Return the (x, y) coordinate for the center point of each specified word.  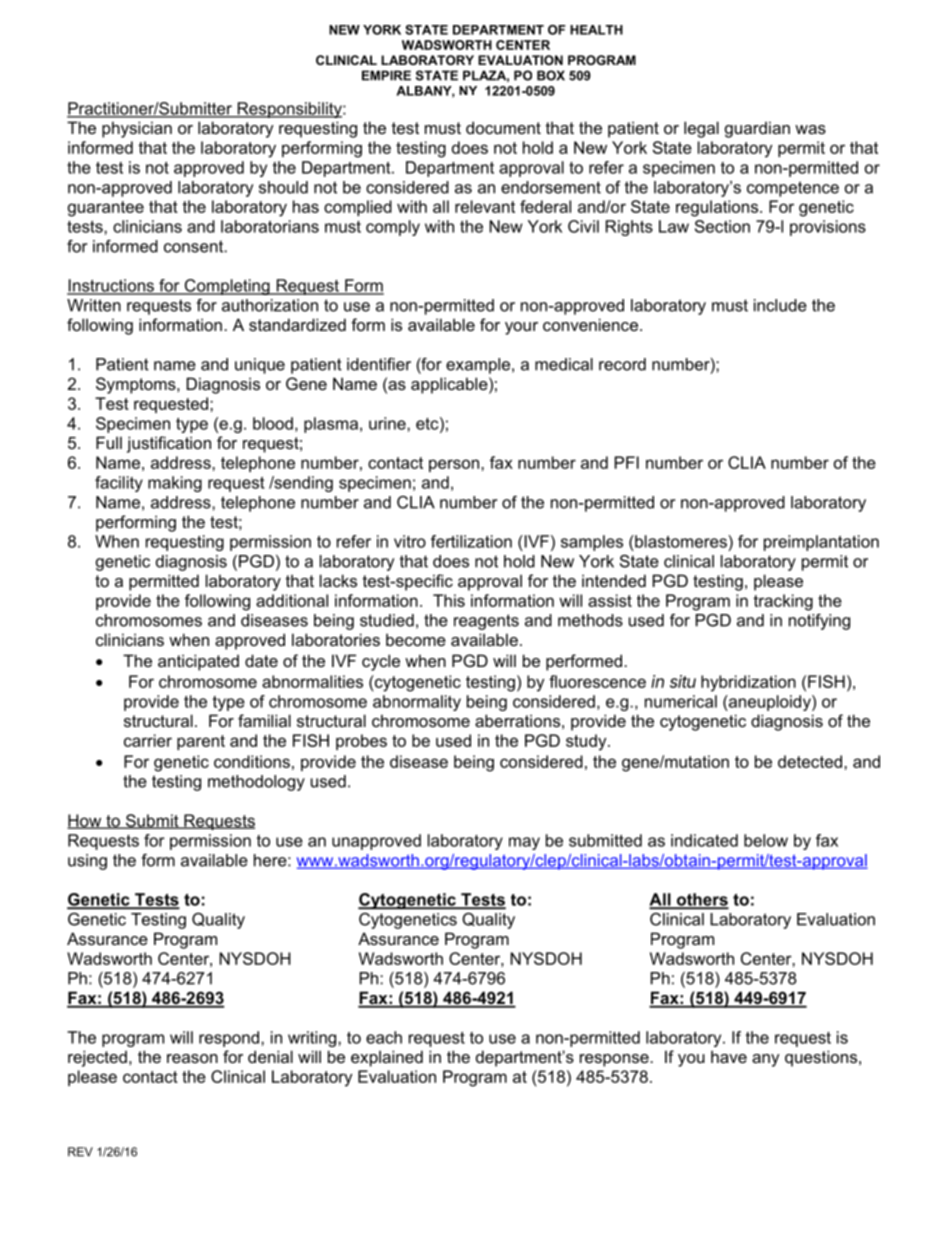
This (449, 600)
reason (192, 1058)
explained (387, 1058)
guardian (757, 129)
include (780, 305)
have (729, 1056)
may (524, 843)
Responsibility (289, 110)
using (87, 862)
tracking (783, 602)
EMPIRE (386, 75)
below (766, 840)
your (521, 328)
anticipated (198, 662)
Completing (227, 287)
